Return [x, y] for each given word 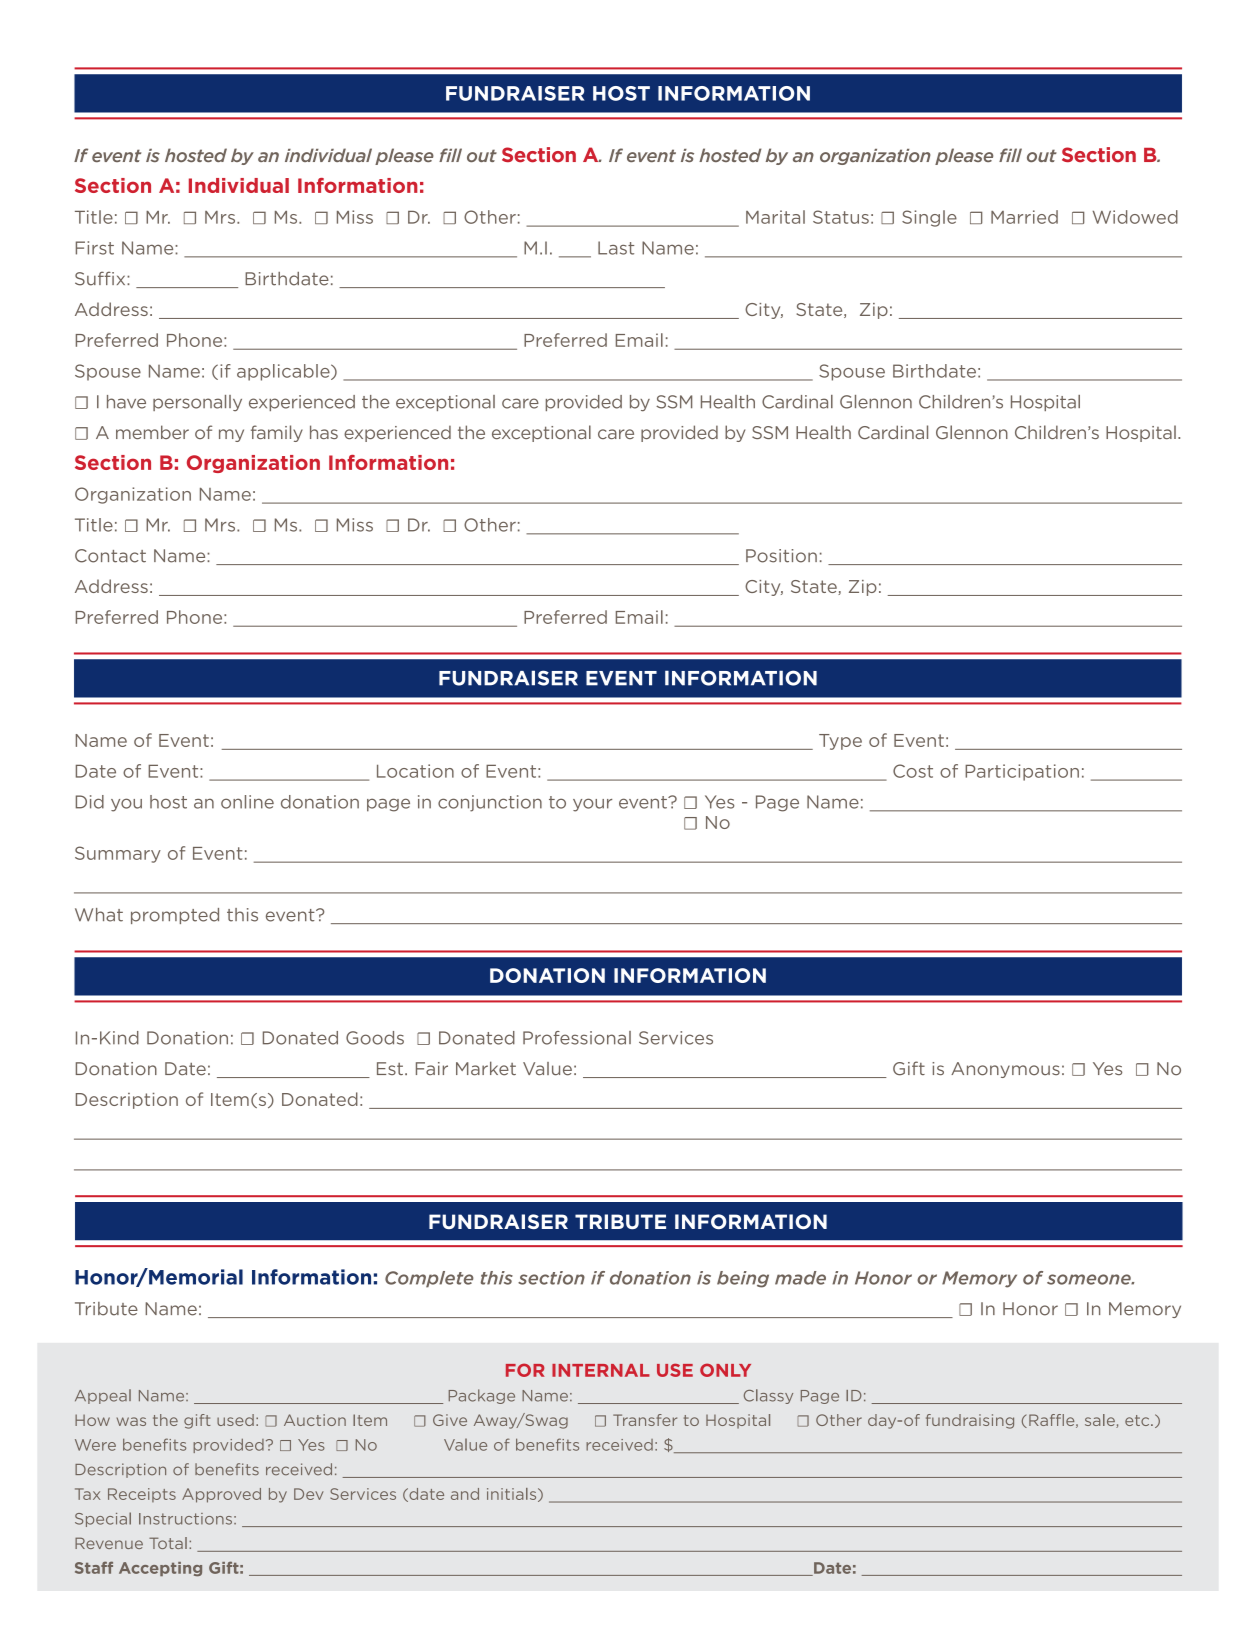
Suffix [101, 278]
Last [616, 248]
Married [1024, 217]
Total [168, 1543]
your [592, 805]
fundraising [970, 1421]
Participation [1022, 772]
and [465, 1494]
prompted [175, 916]
